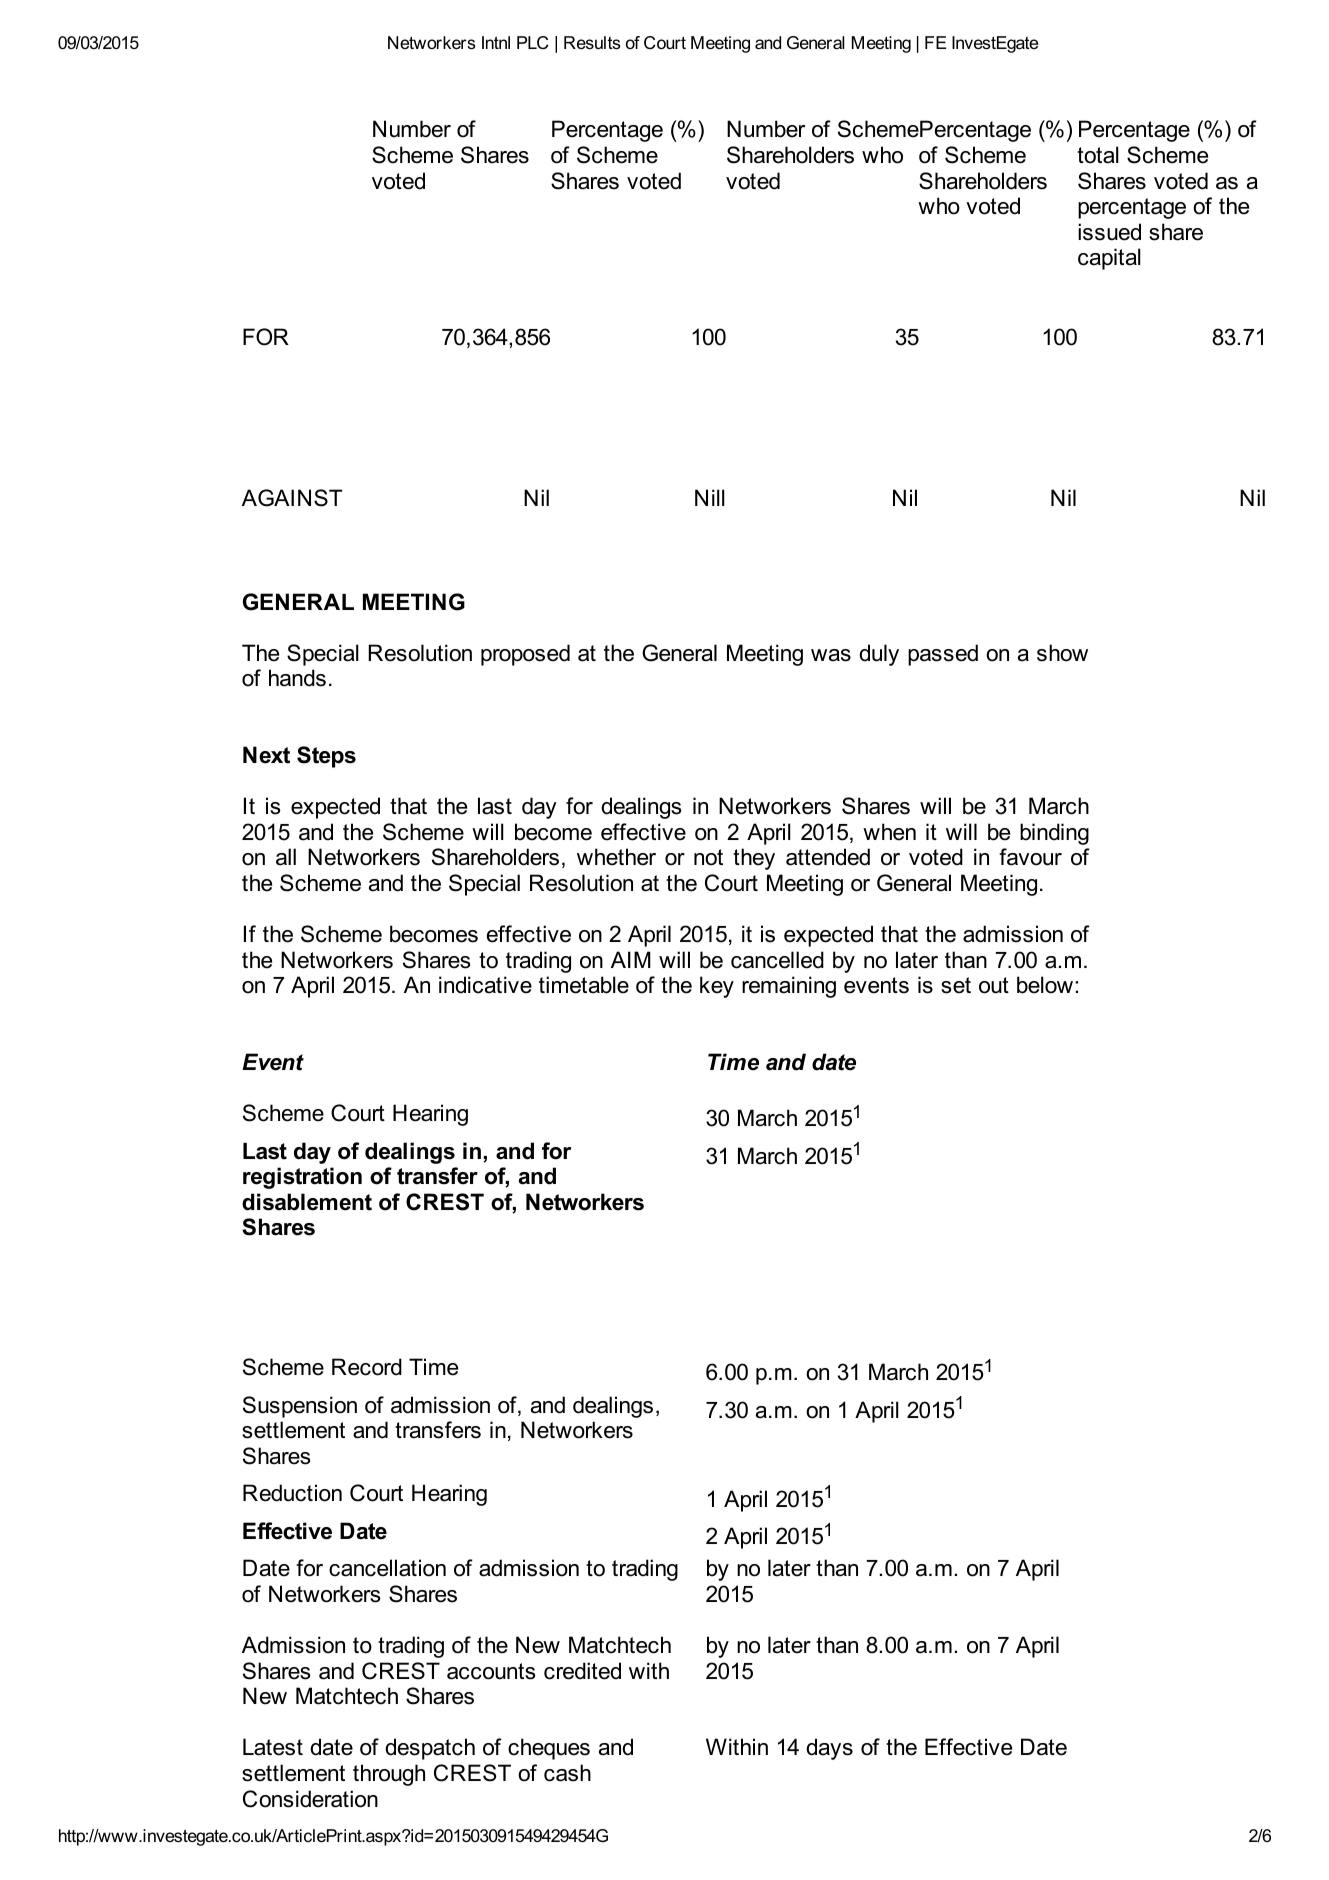 This screenshot has width=1329, height=1880. Describe the element at coordinates (286, 857) in the screenshot. I see `all` at that location.
